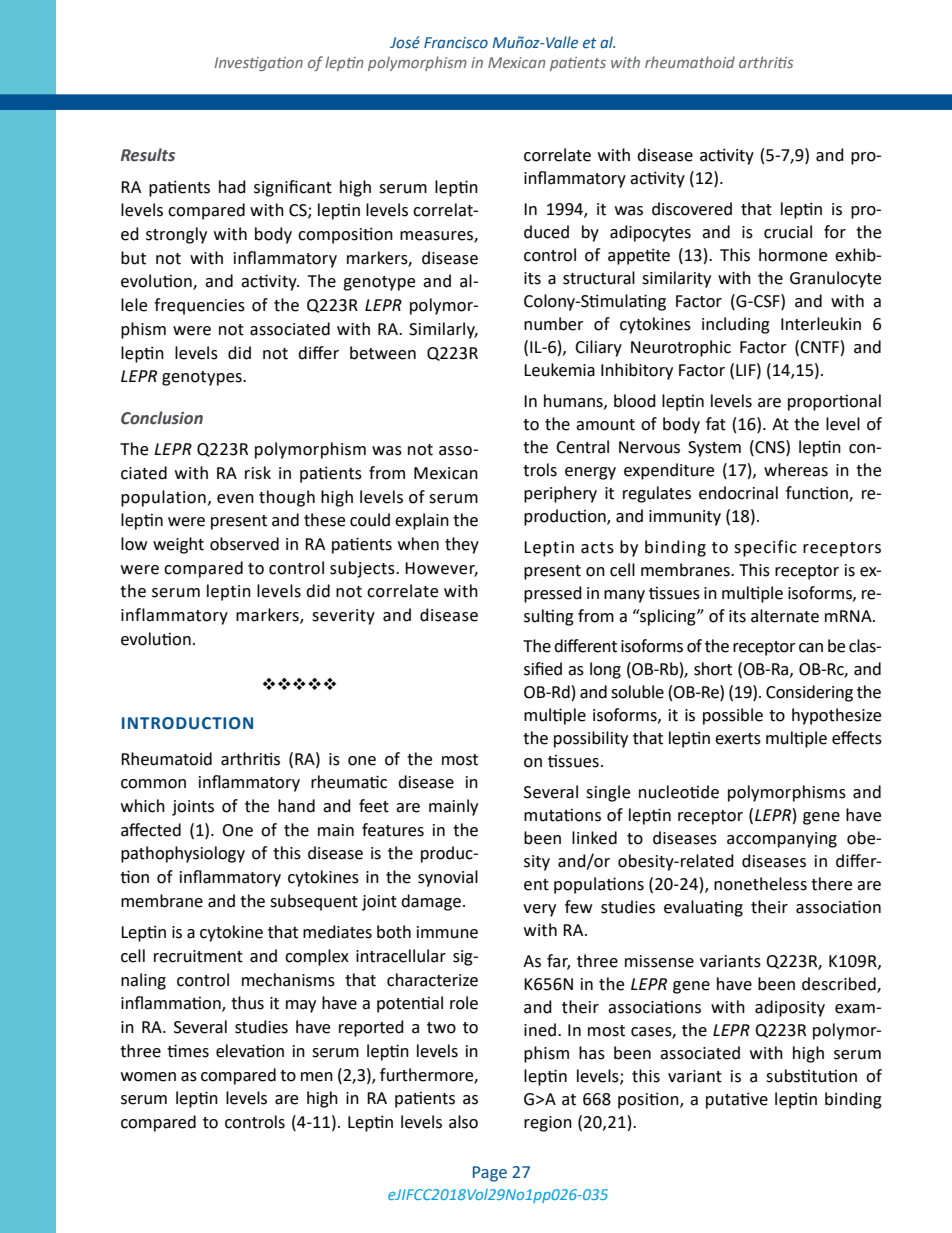  What do you see at coordinates (166, 759) in the screenshot?
I see `Rheumatoid` at bounding box center [166, 759].
